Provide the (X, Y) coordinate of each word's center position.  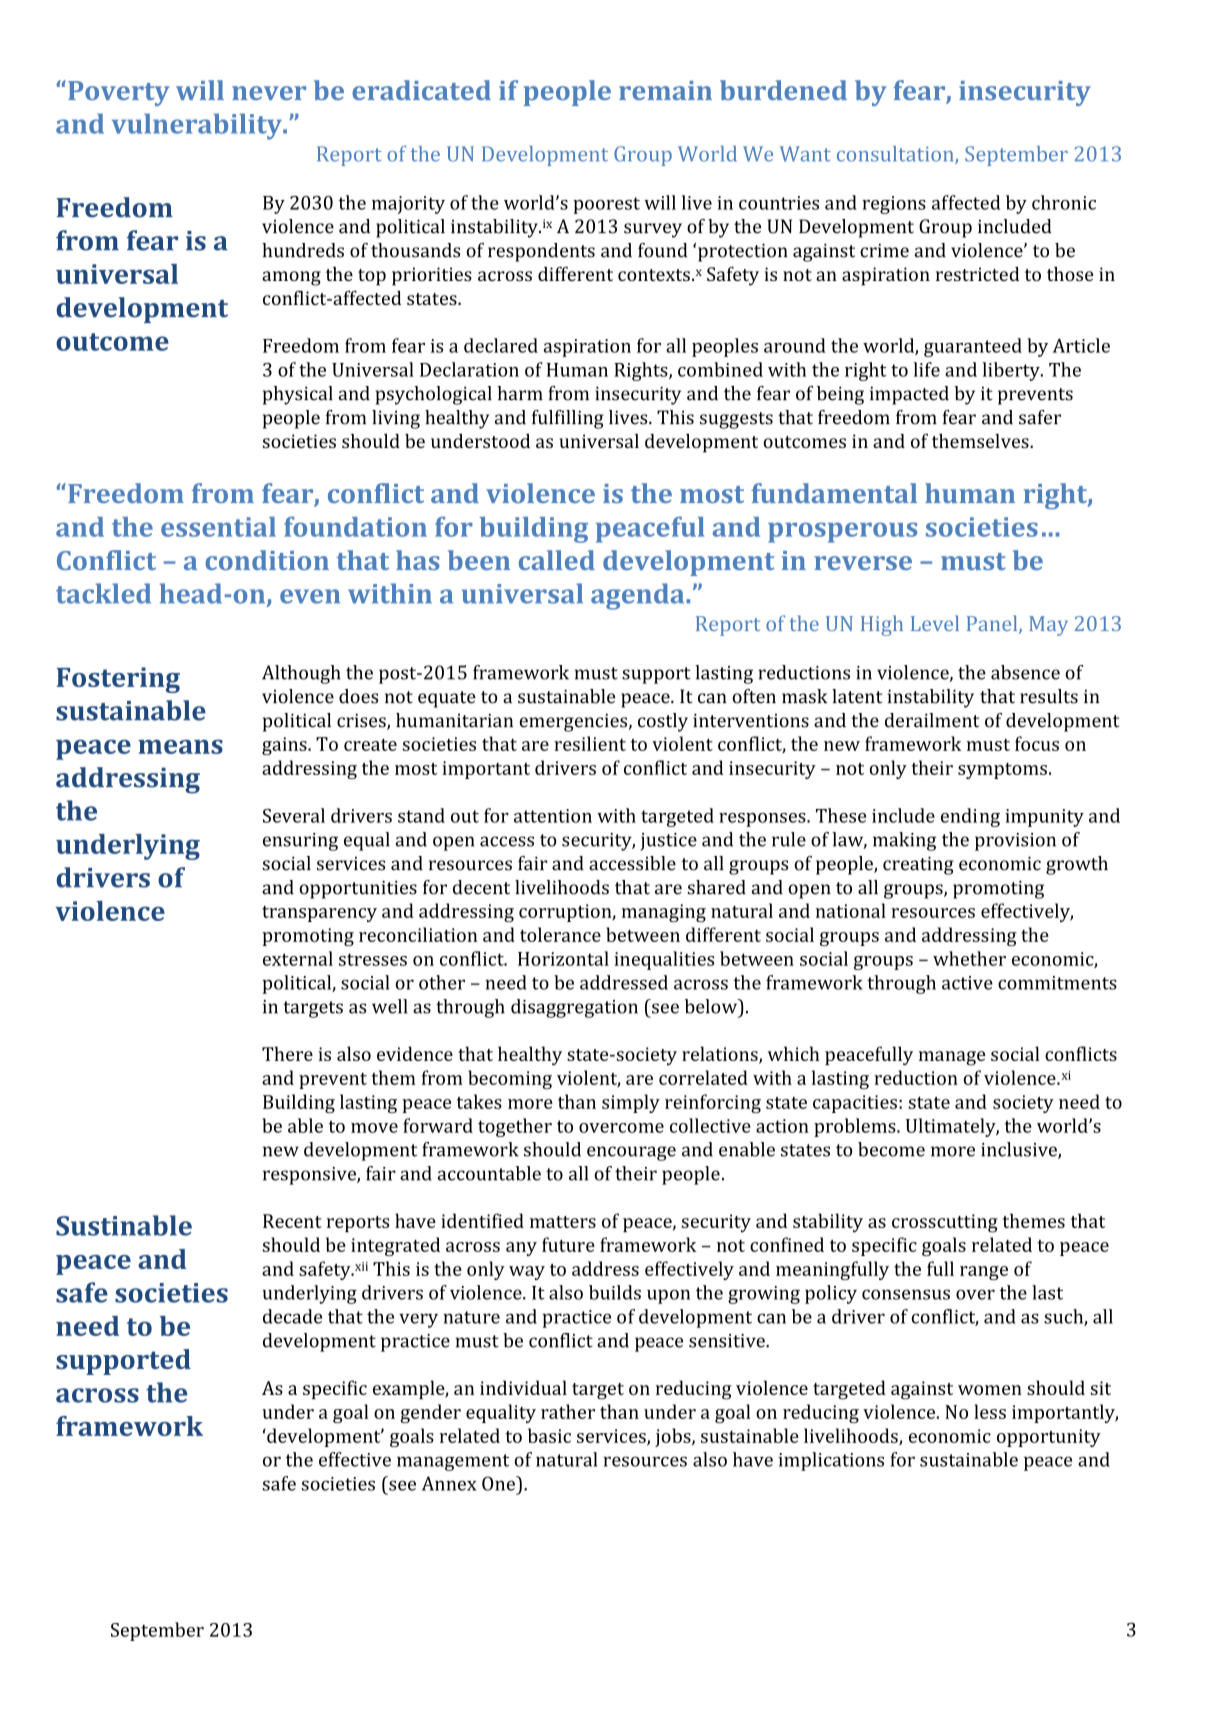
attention (553, 816)
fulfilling (568, 419)
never (269, 93)
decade (292, 1316)
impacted (909, 395)
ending (970, 817)
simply (631, 1103)
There (287, 1053)
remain (665, 90)
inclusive (1020, 1150)
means (180, 746)
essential (218, 527)
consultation (896, 155)
